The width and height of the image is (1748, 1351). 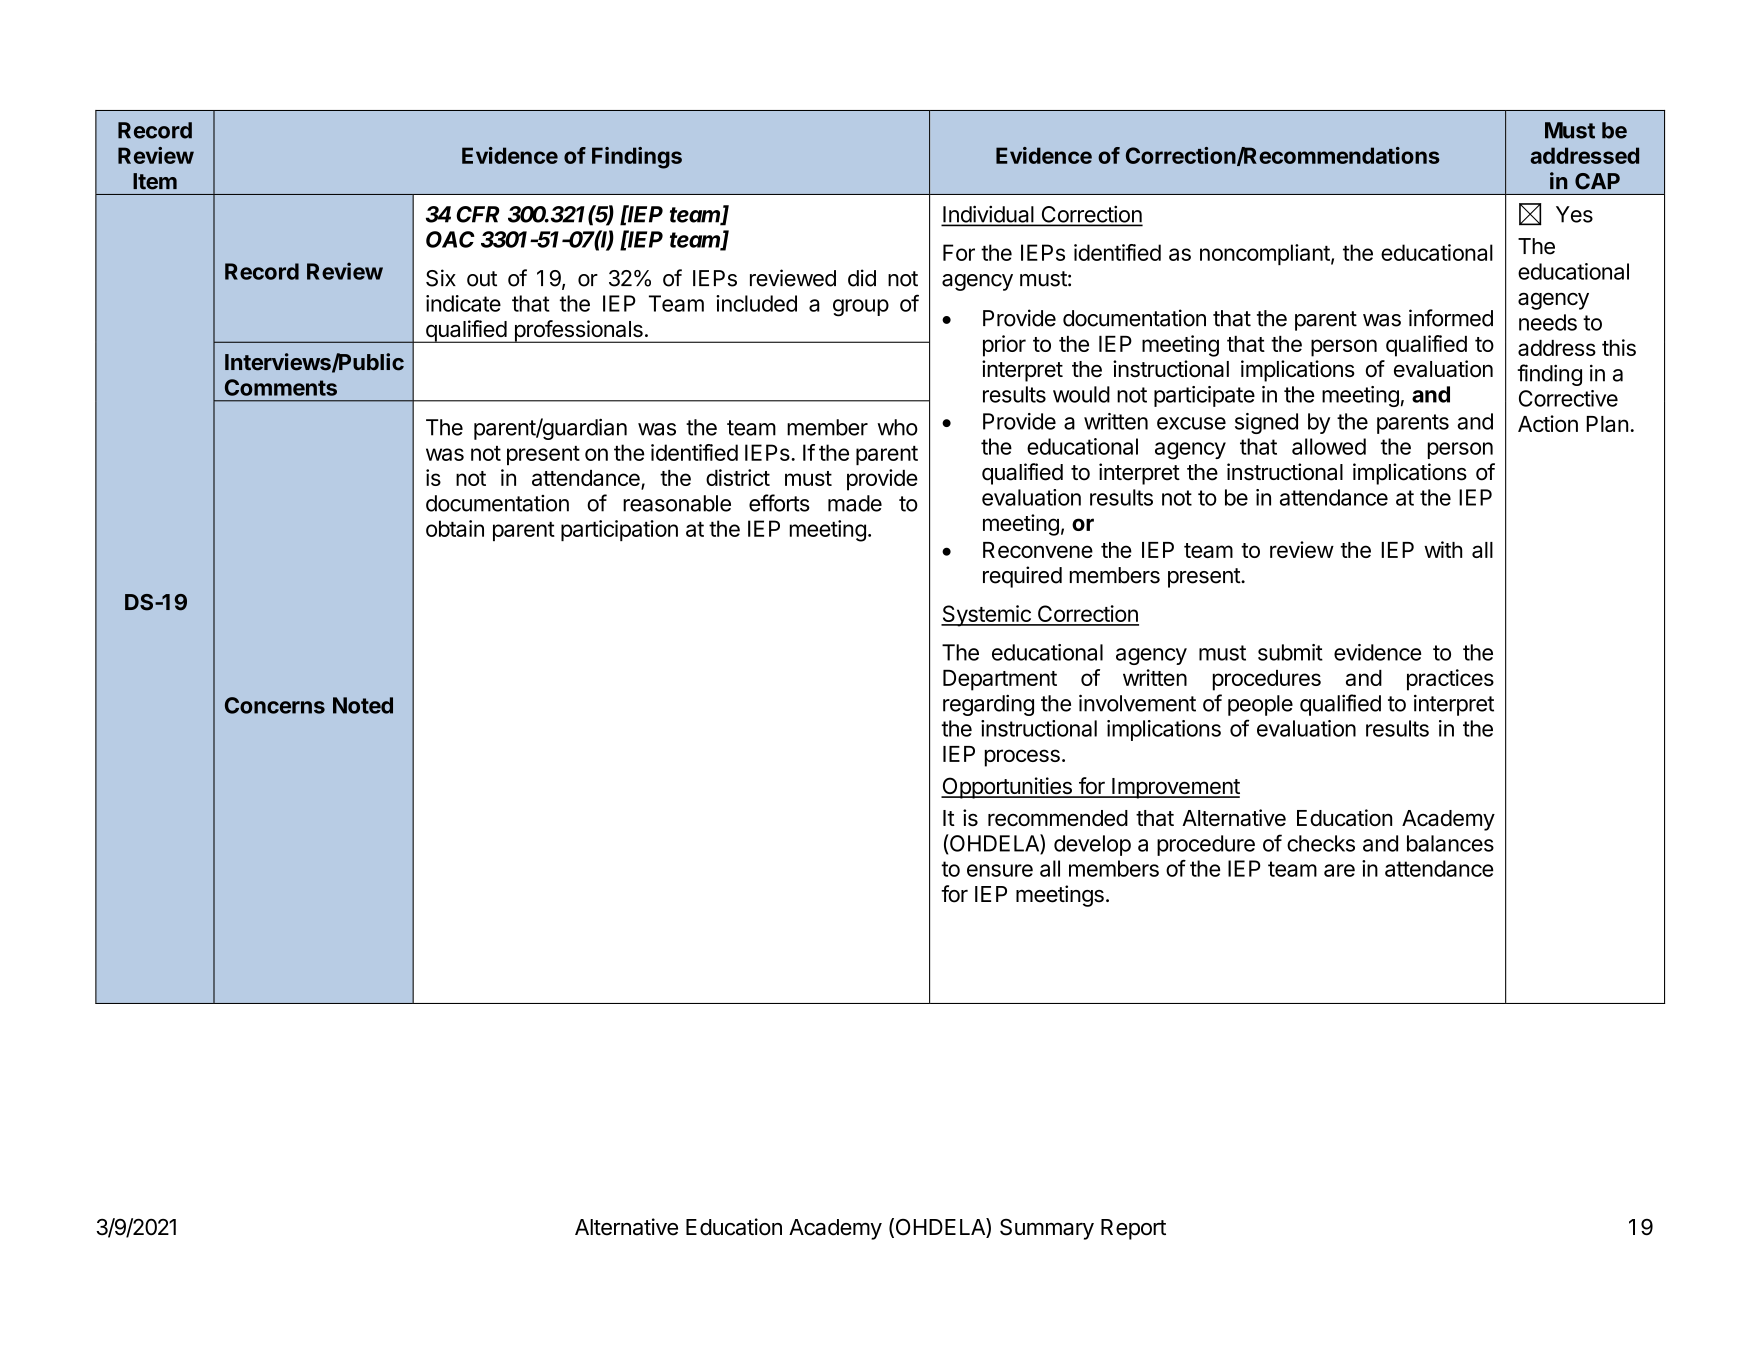 I want to click on with, so click(x=1443, y=549).
